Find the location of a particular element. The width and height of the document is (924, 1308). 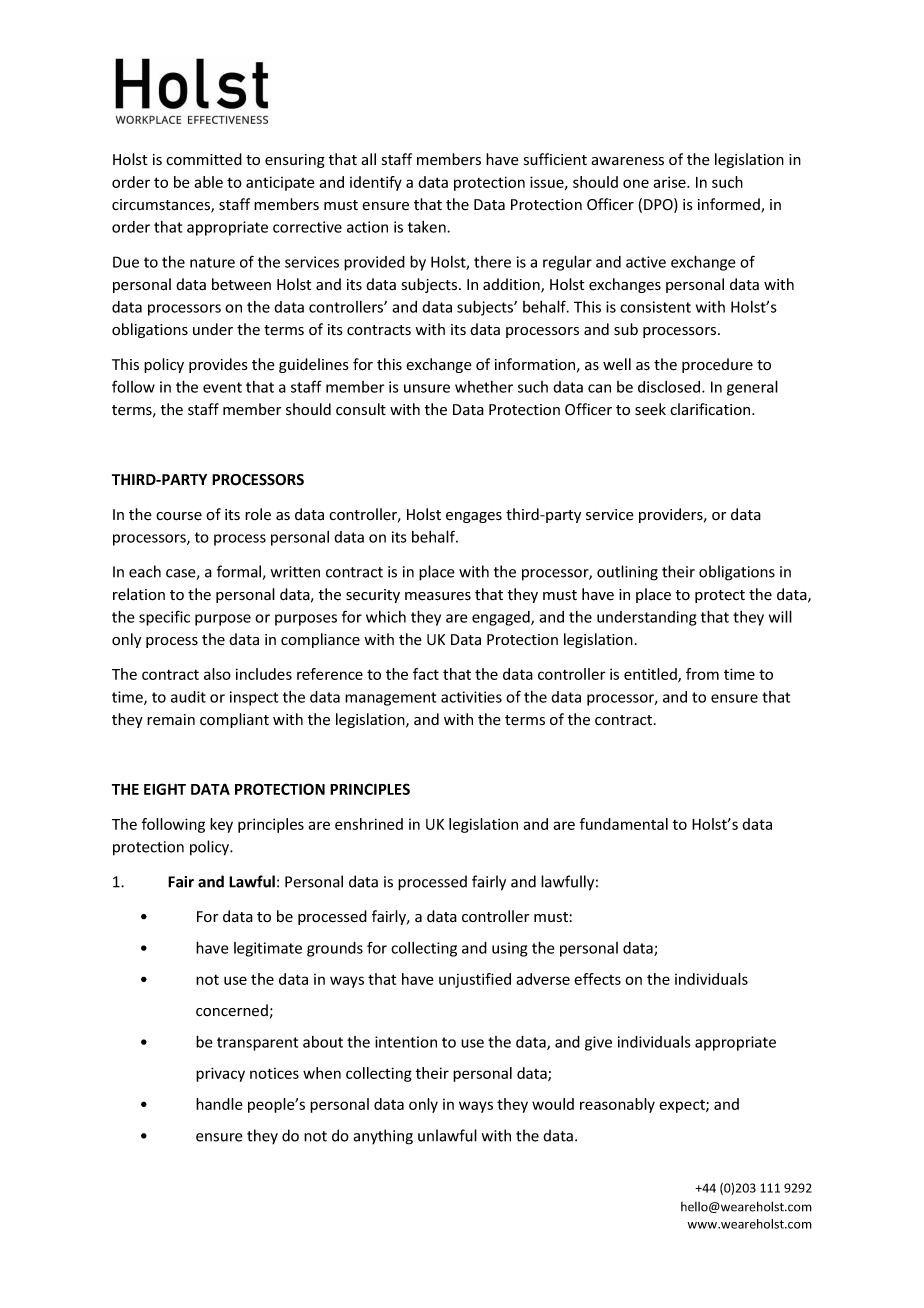

handle is located at coordinates (219, 1104).
